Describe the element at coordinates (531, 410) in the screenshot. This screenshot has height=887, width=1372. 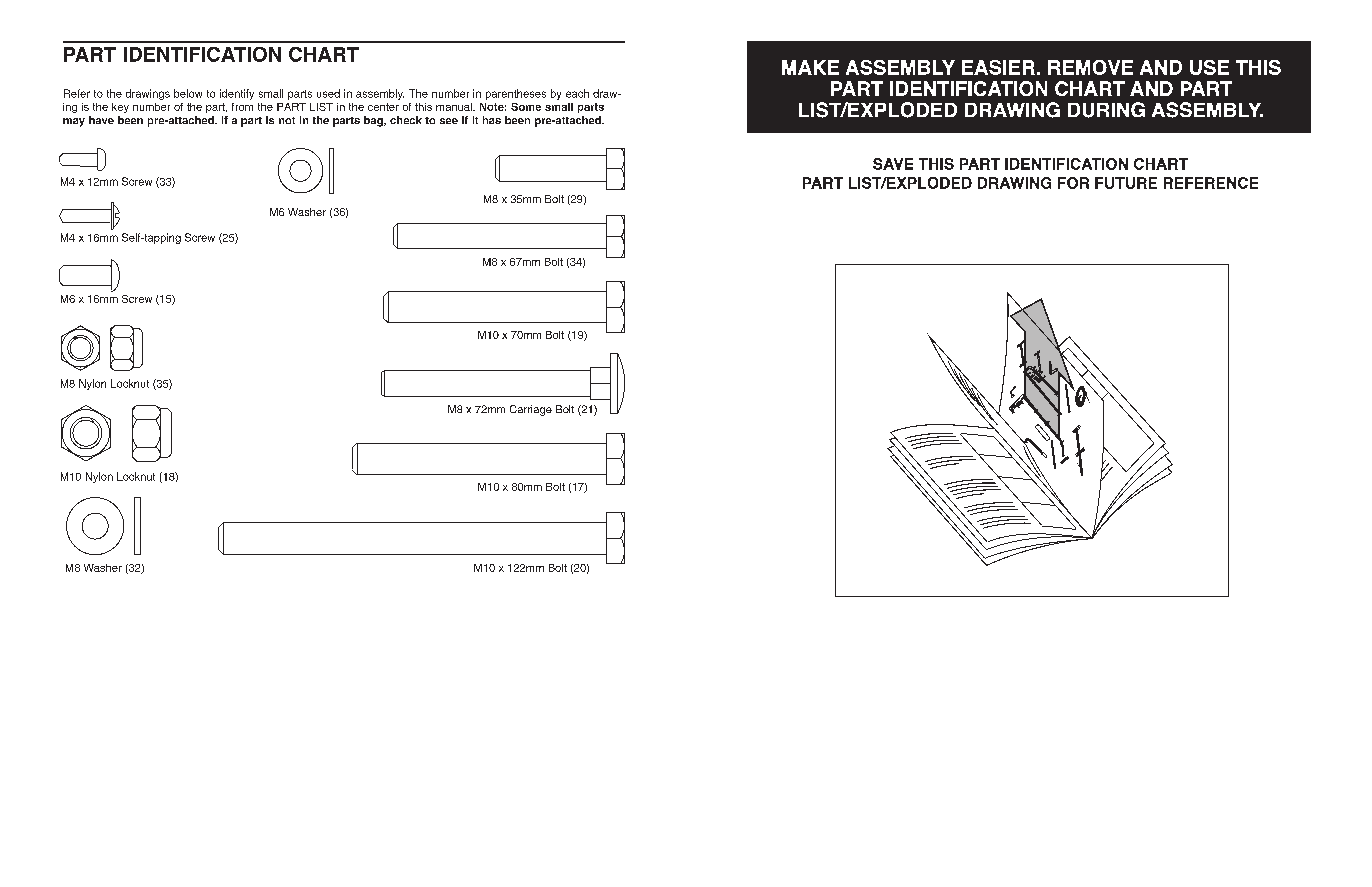
I see `Carriage` at that location.
